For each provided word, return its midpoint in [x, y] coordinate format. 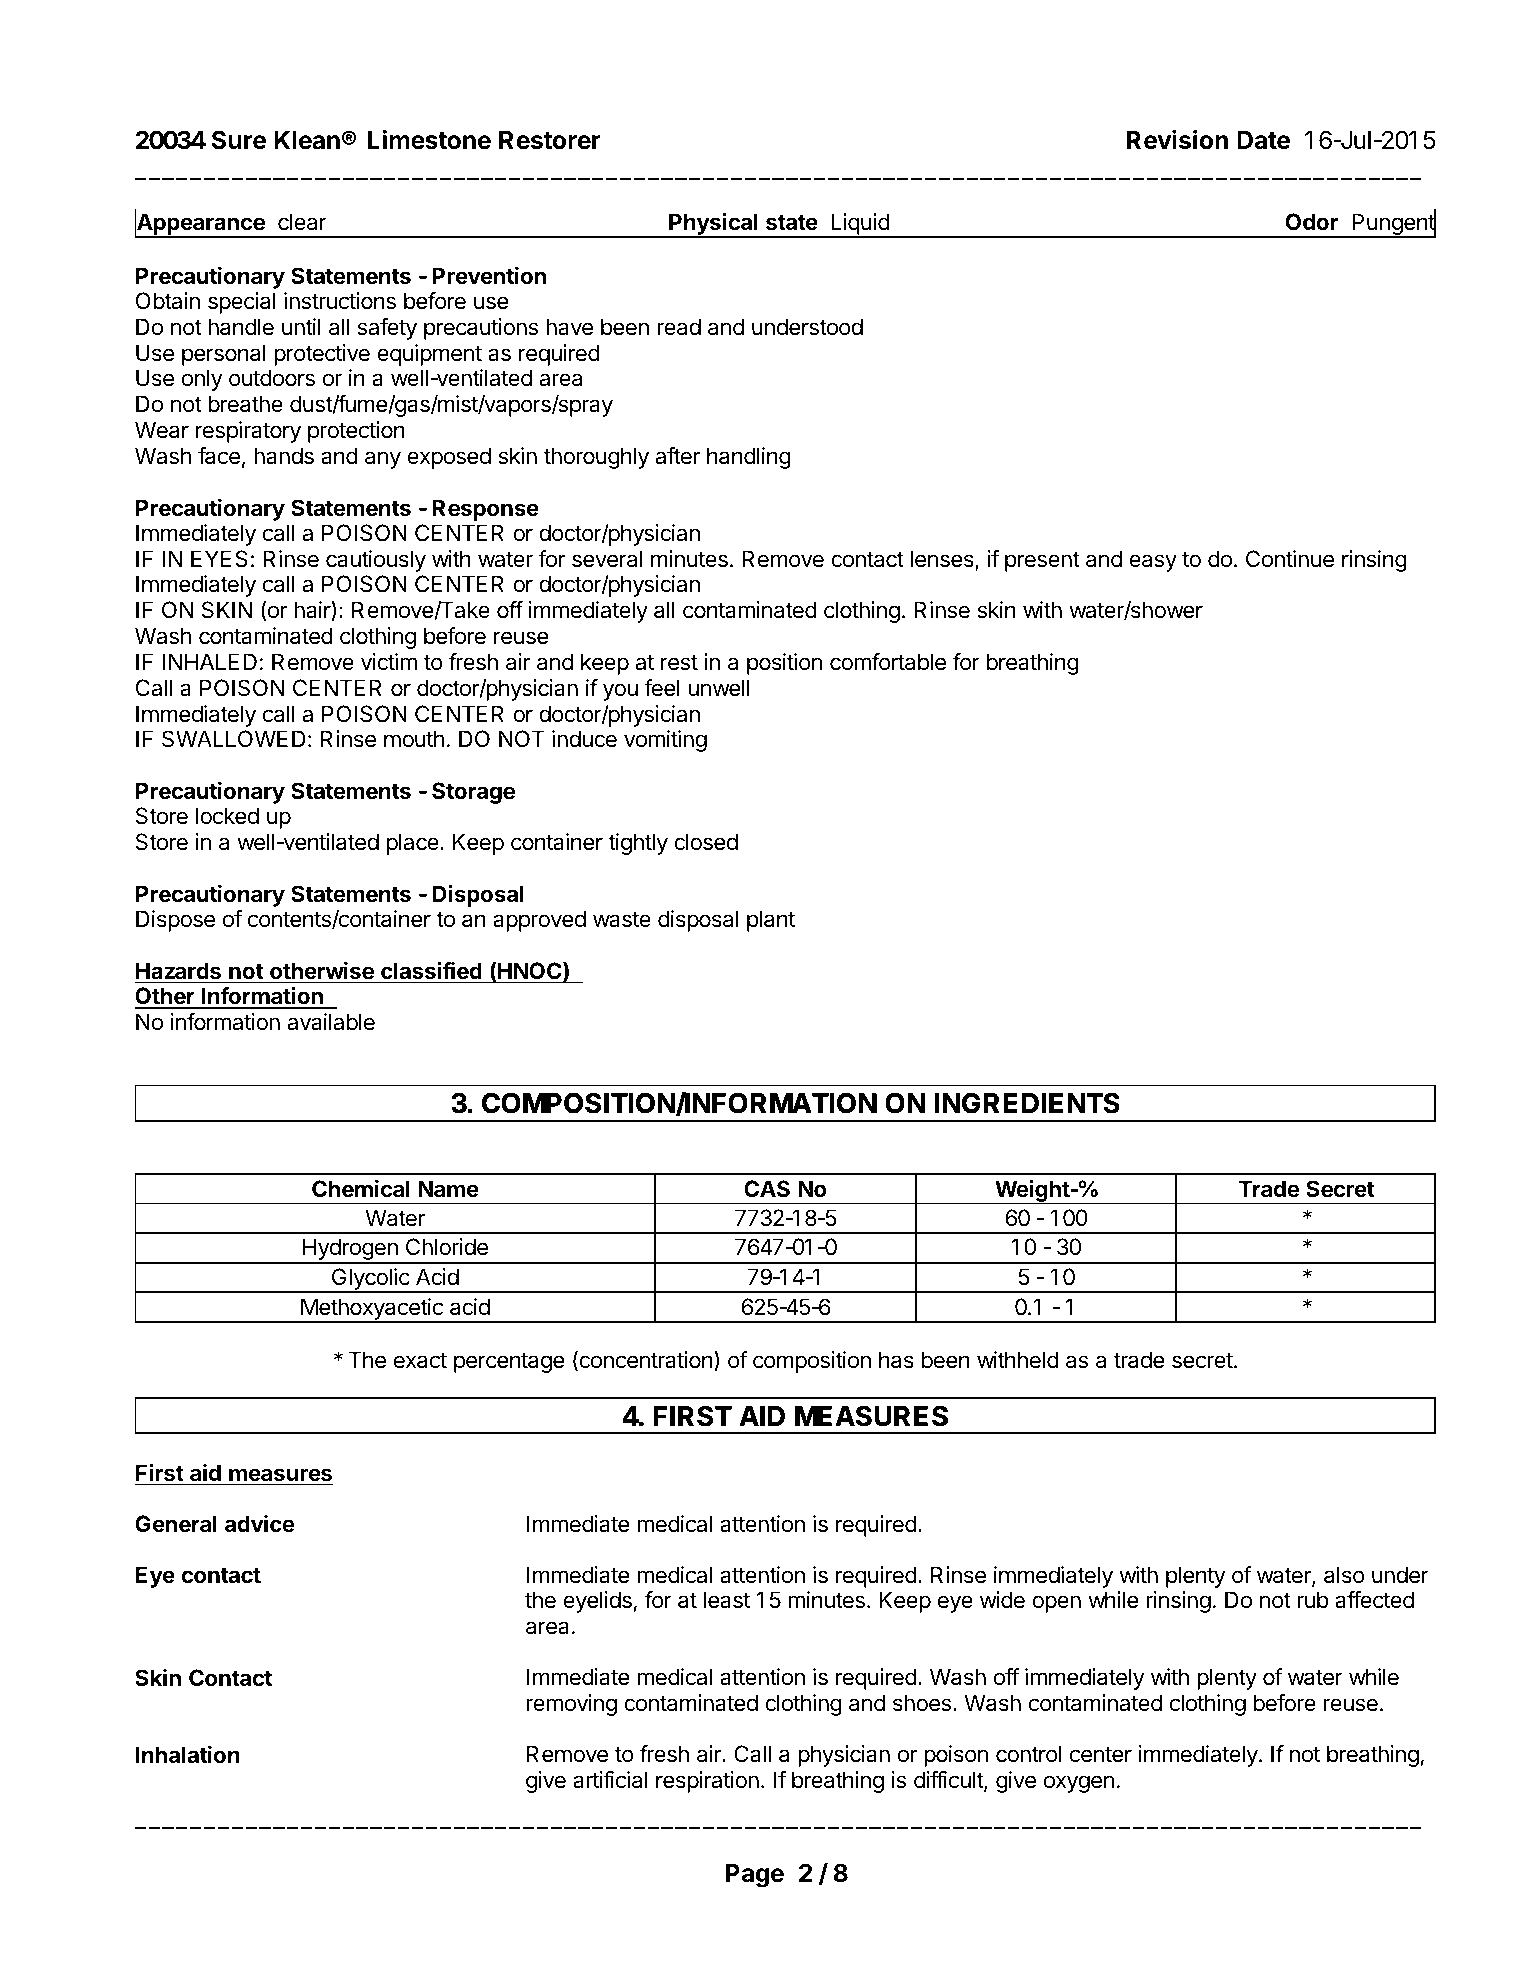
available [331, 1022]
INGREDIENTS [1027, 1103]
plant [771, 921]
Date [1263, 140]
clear [302, 222]
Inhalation [188, 1754]
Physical [713, 225]
